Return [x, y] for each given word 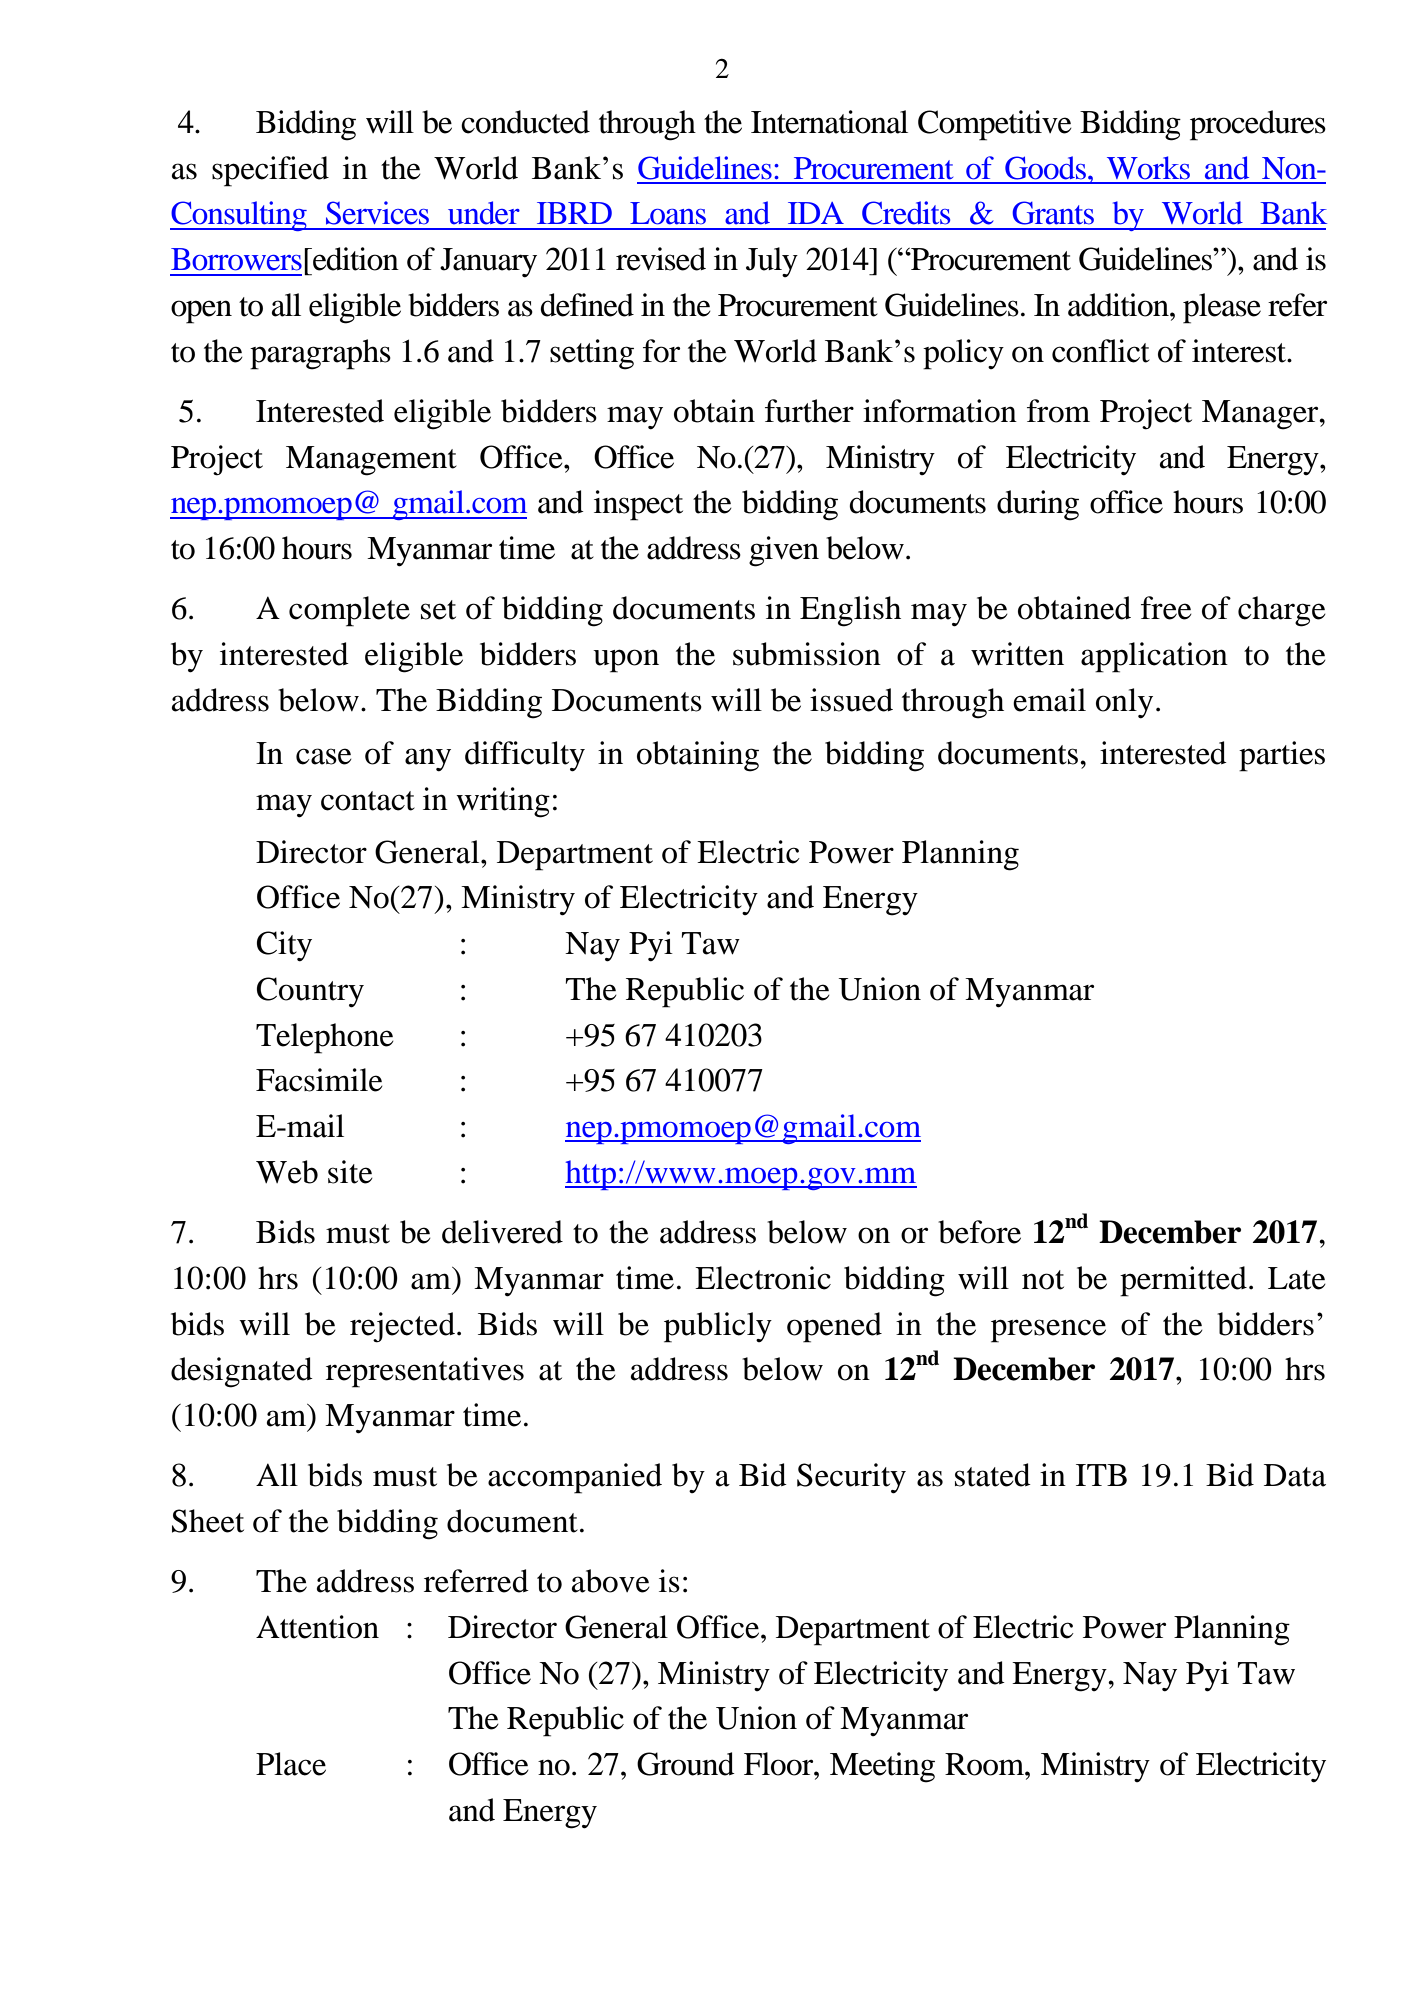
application [1154, 657]
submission [807, 654]
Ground [686, 1764]
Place [291, 1764]
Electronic [763, 1278]
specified [270, 171]
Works [1148, 168]
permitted [1183, 1281]
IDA [816, 213]
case [324, 756]
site [350, 1172]
